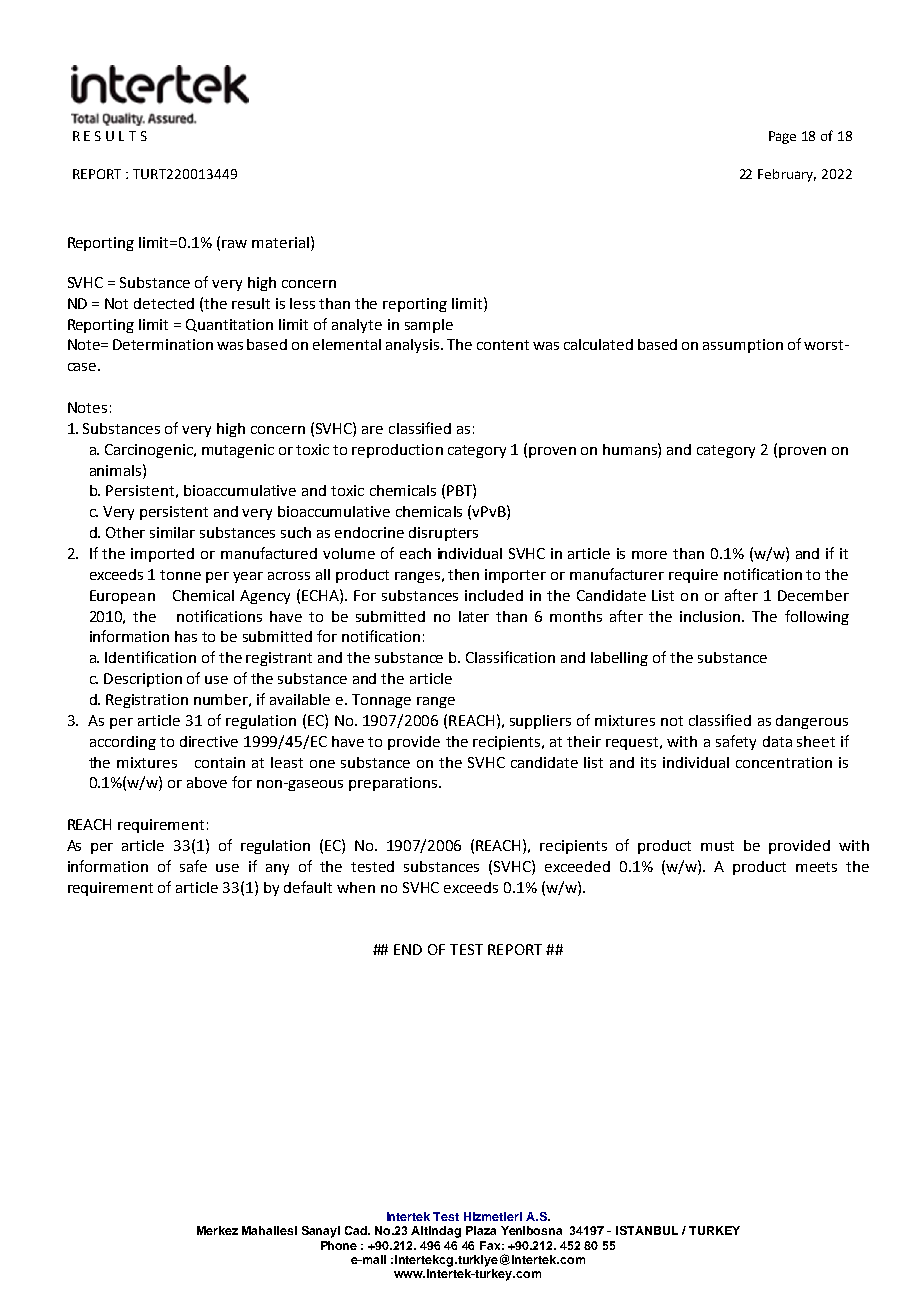 The height and width of the image is (1308, 924). Describe the element at coordinates (429, 326) in the image. I see `sample` at that location.
